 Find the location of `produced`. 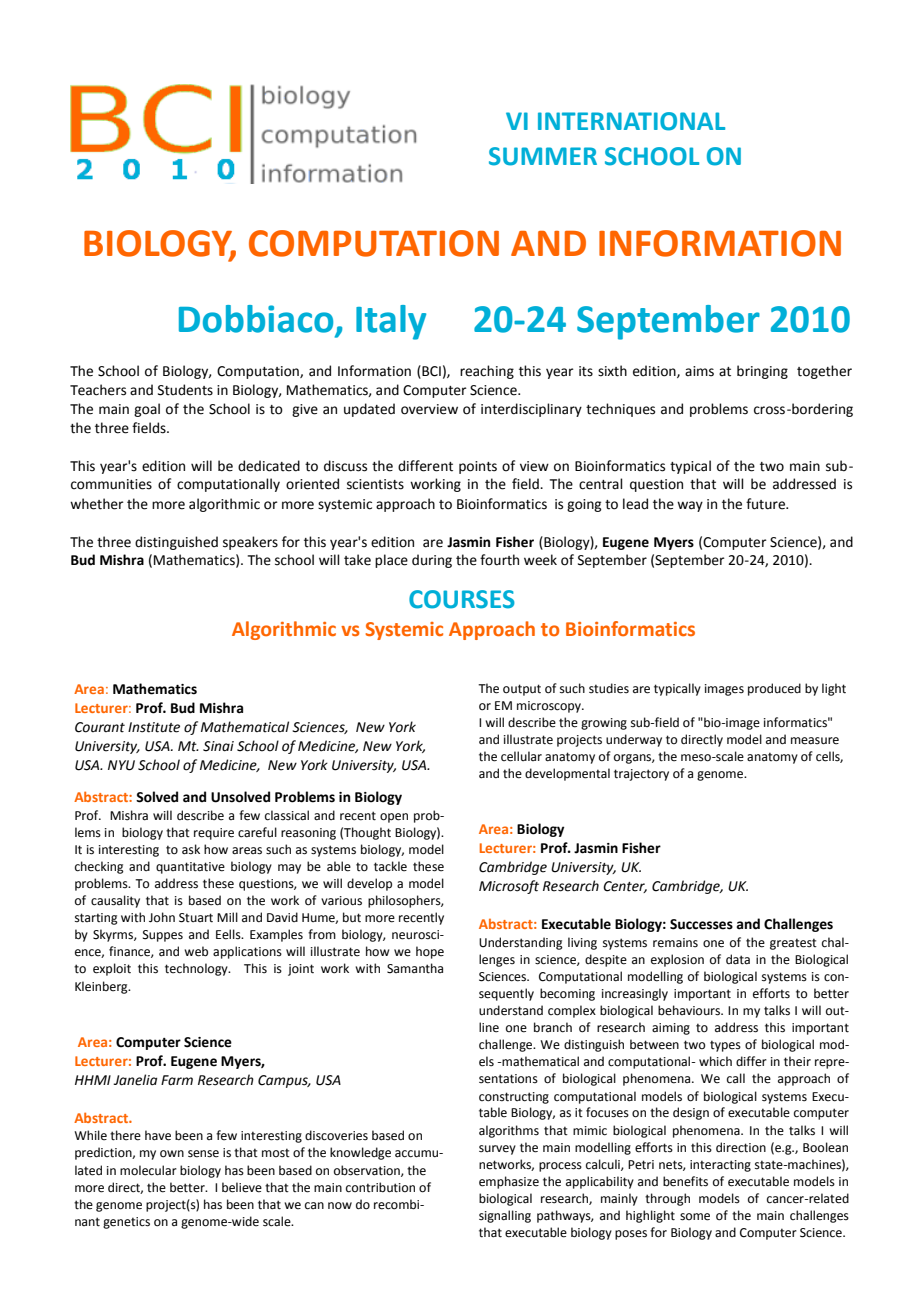

produced is located at coordinates (774, 689).
